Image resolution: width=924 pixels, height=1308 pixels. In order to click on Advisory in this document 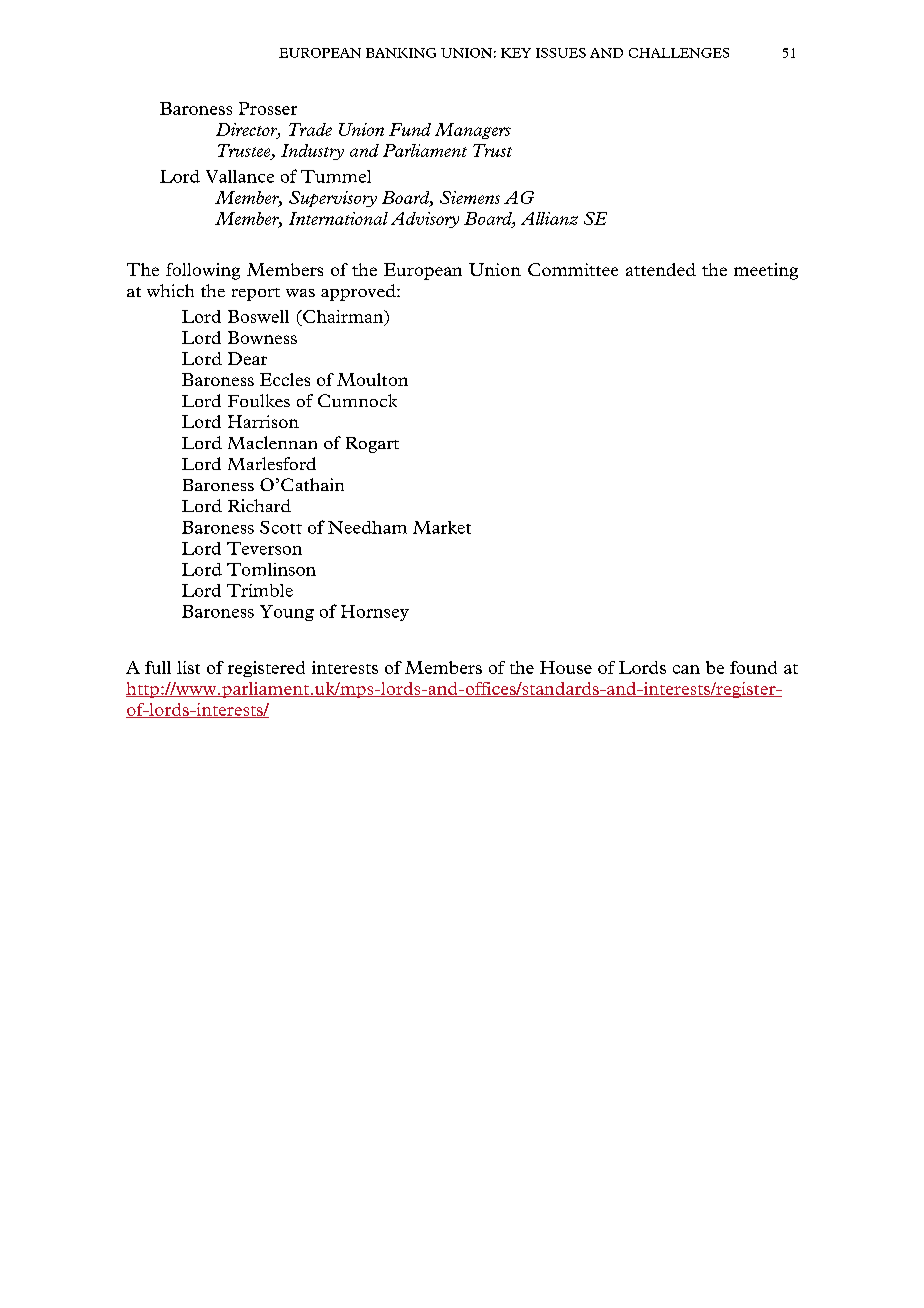, I will do `click(425, 220)`.
